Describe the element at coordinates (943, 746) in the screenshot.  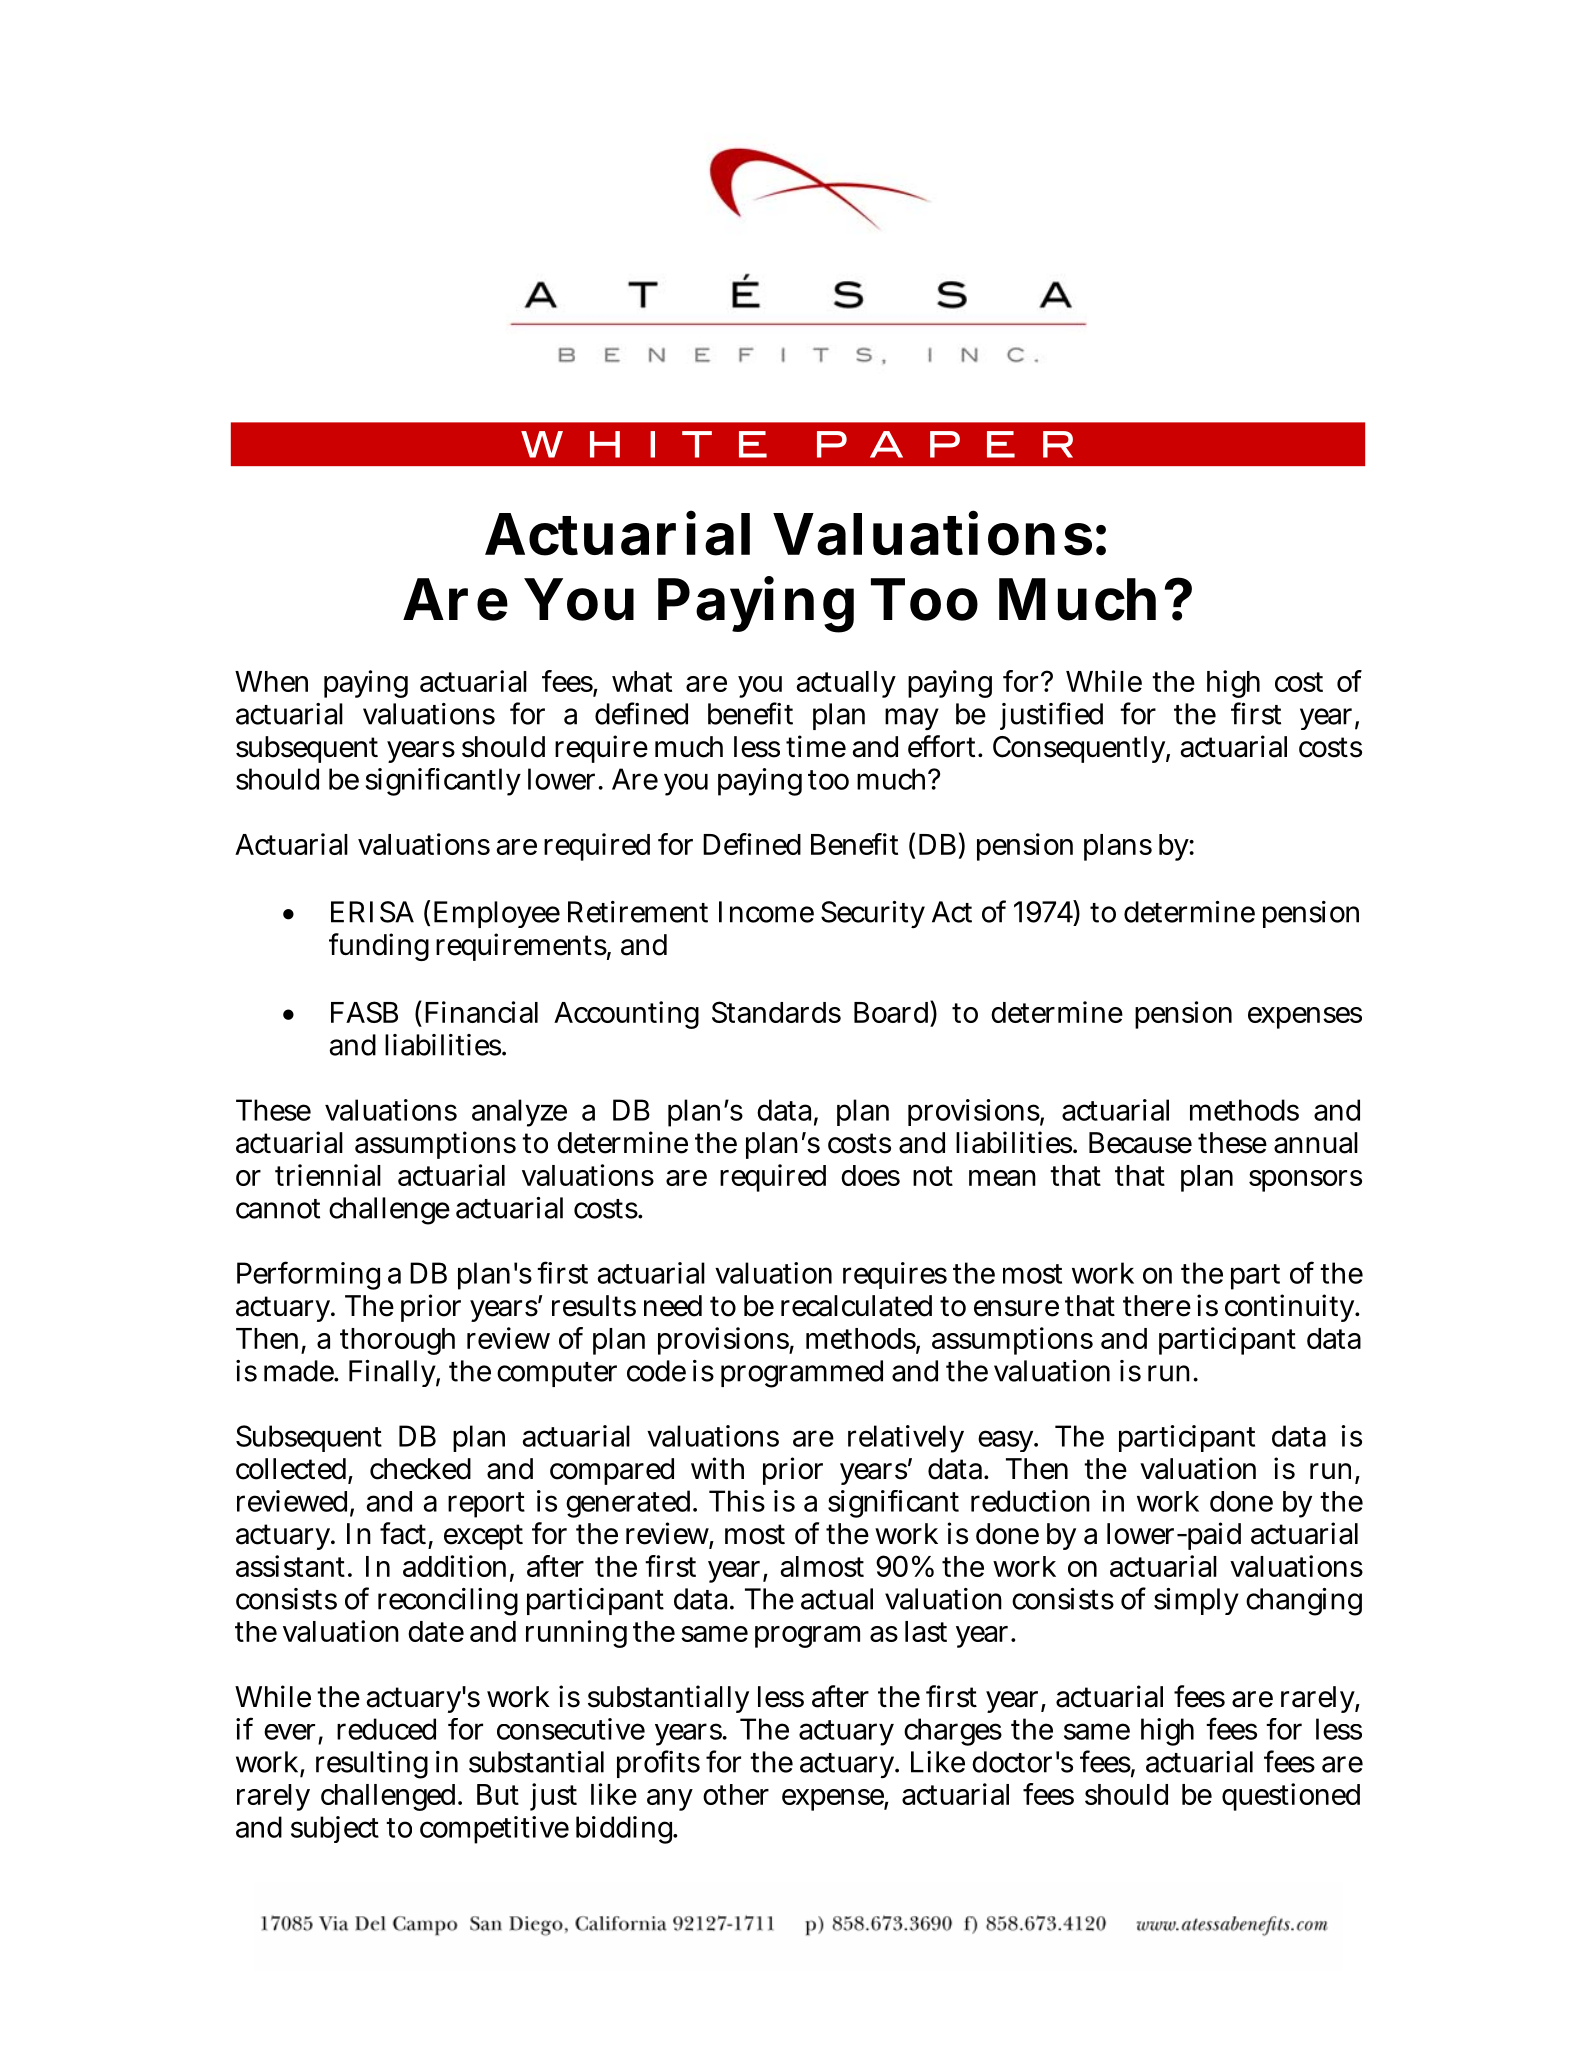
I see `effort` at that location.
